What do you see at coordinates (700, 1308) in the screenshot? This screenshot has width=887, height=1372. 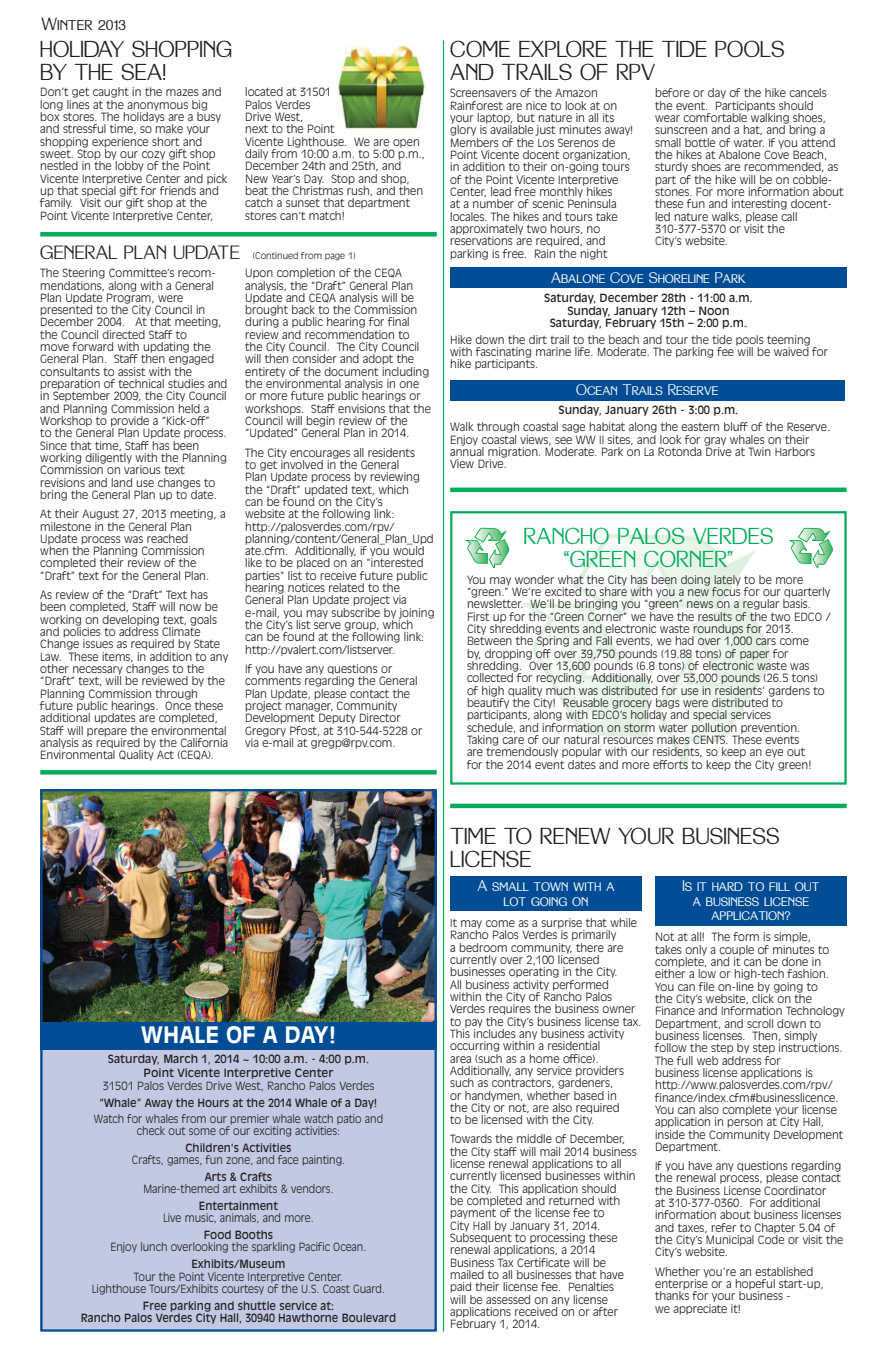 I see `appreciate` at bounding box center [700, 1308].
